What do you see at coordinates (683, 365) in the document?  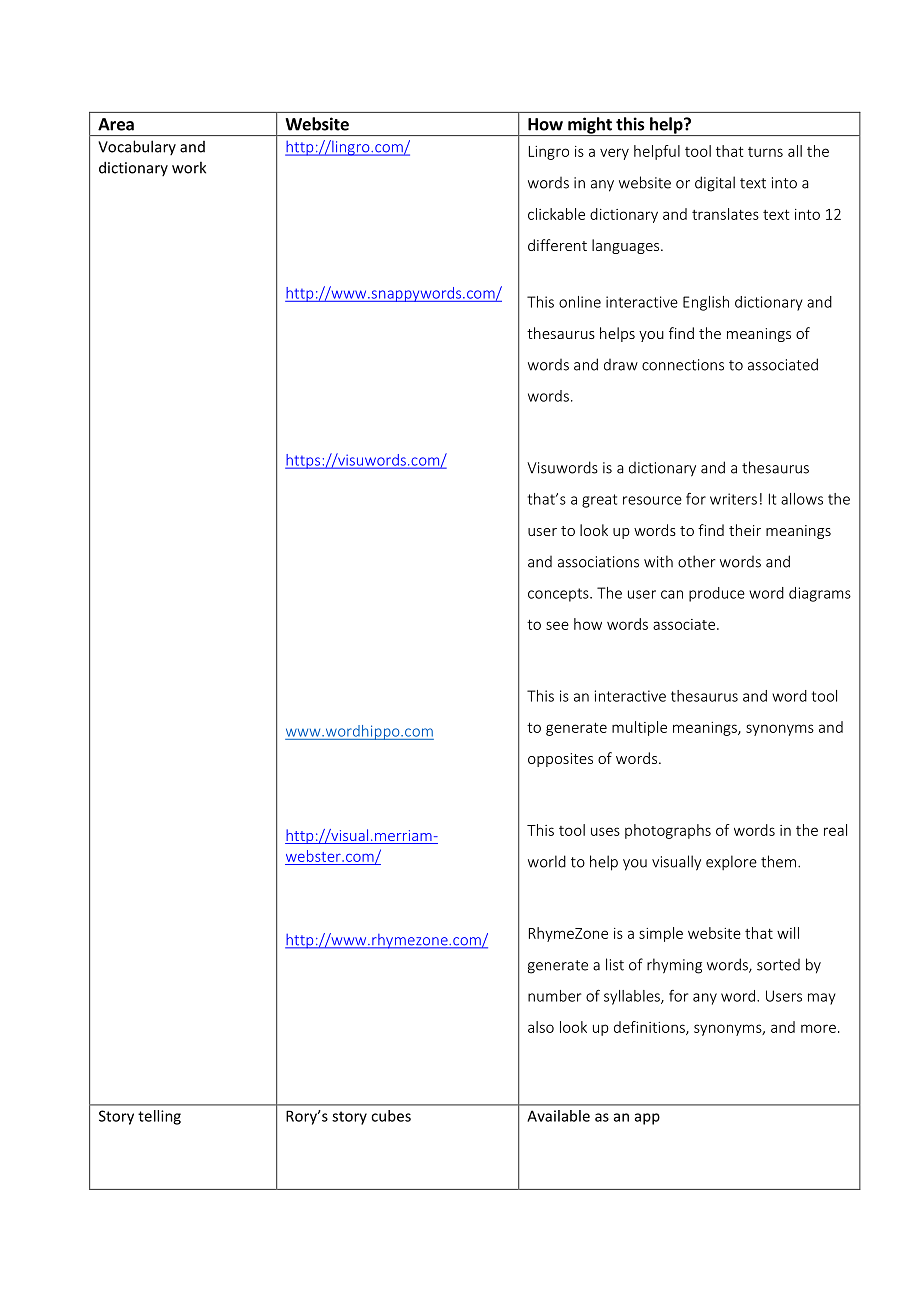 I see `connections` at bounding box center [683, 365].
